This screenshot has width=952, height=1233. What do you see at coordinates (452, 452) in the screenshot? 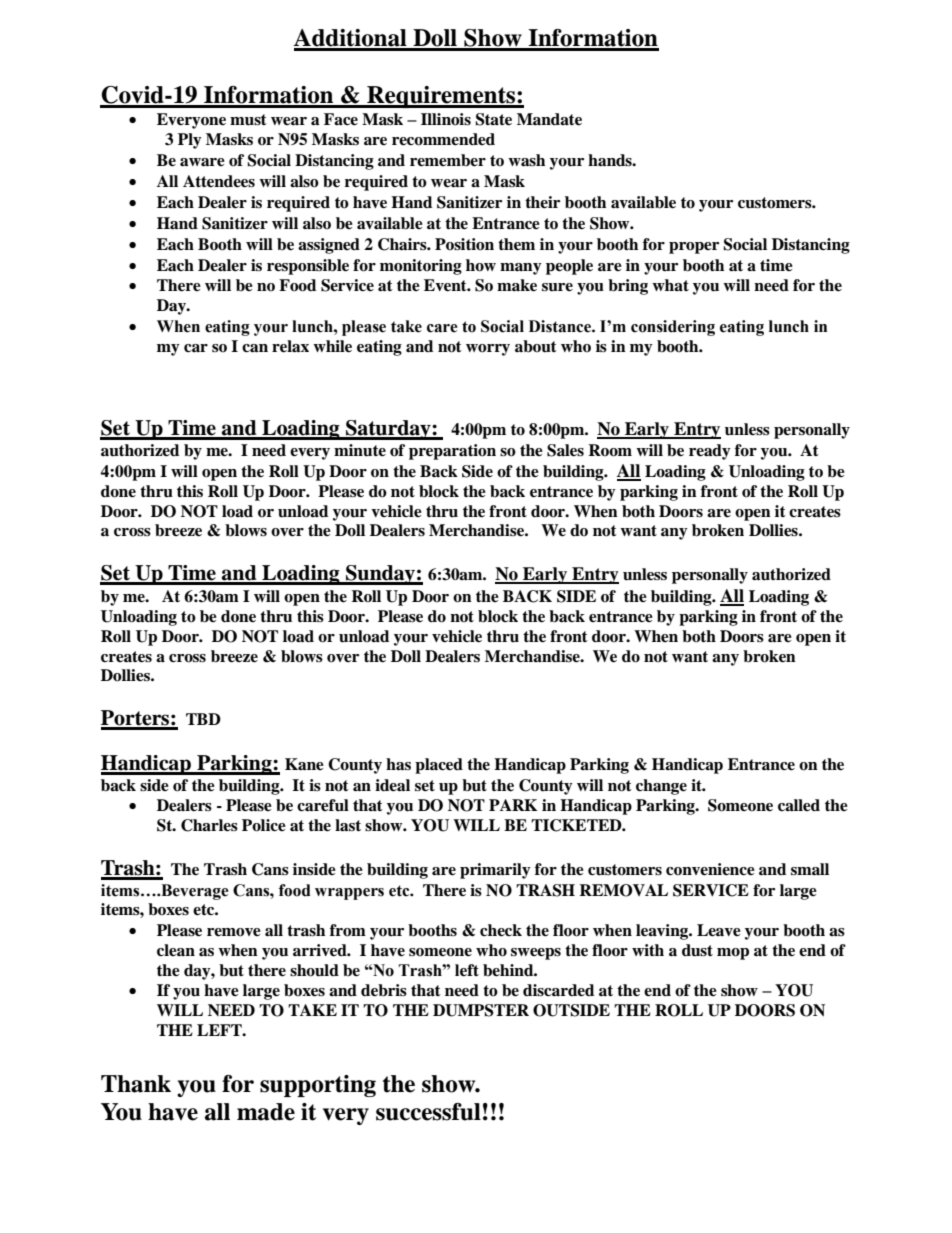
I see `preparation` at bounding box center [452, 452].
